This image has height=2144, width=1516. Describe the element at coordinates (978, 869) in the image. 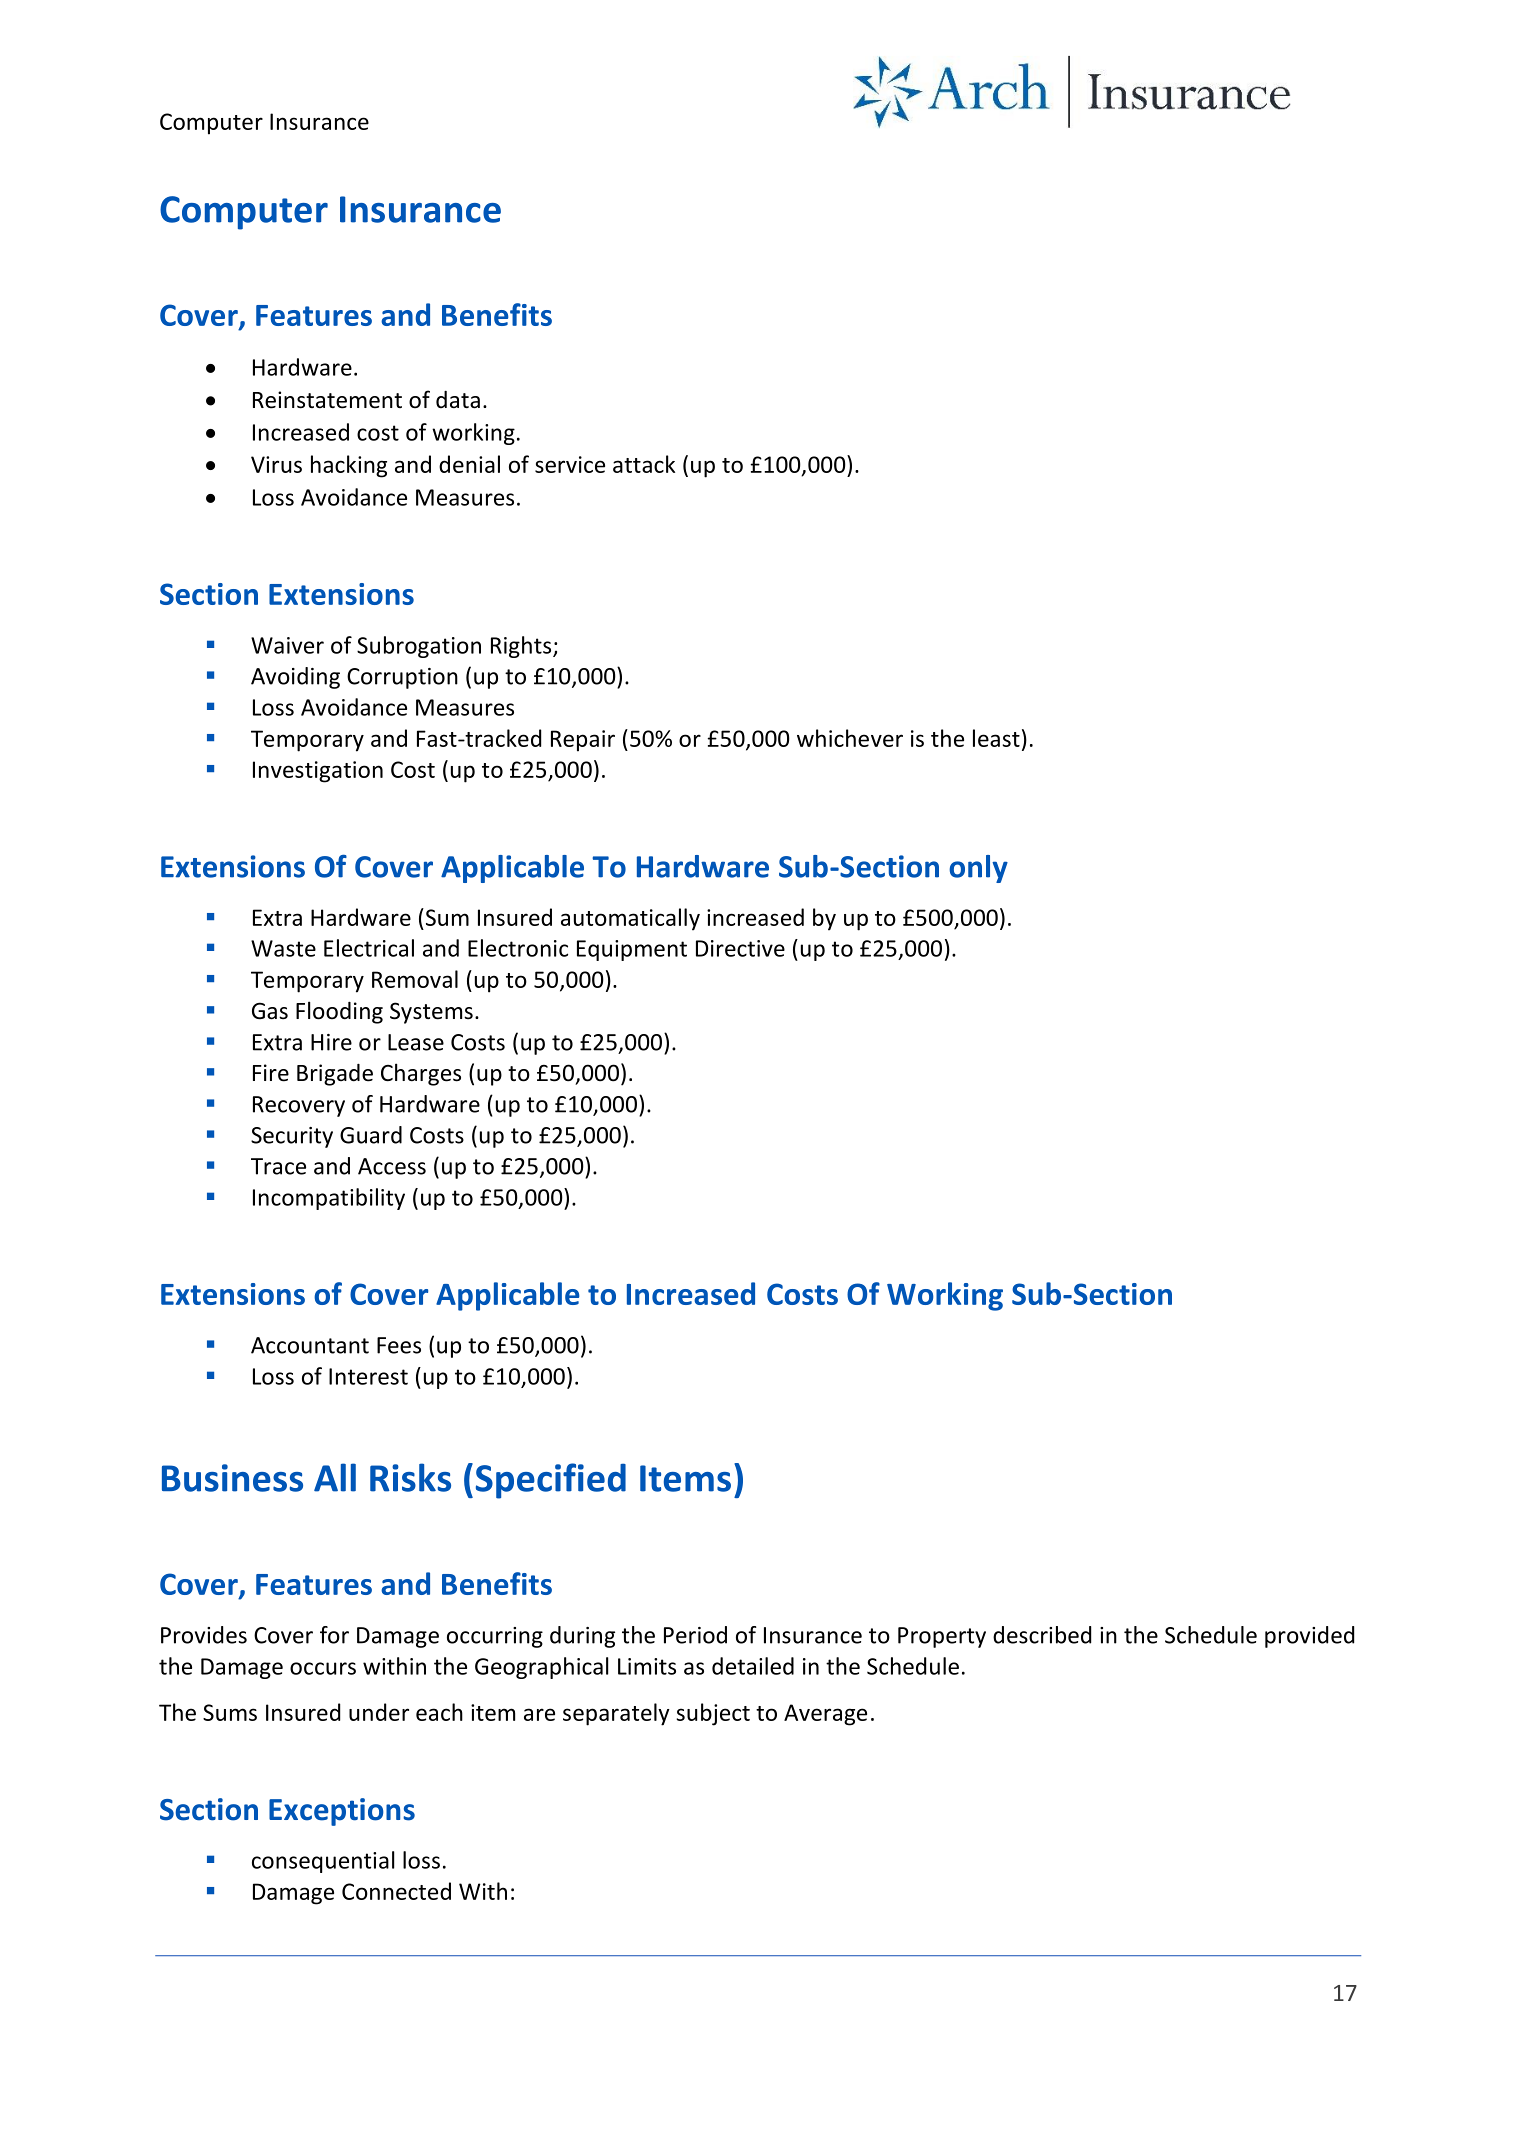

I see `only` at that location.
